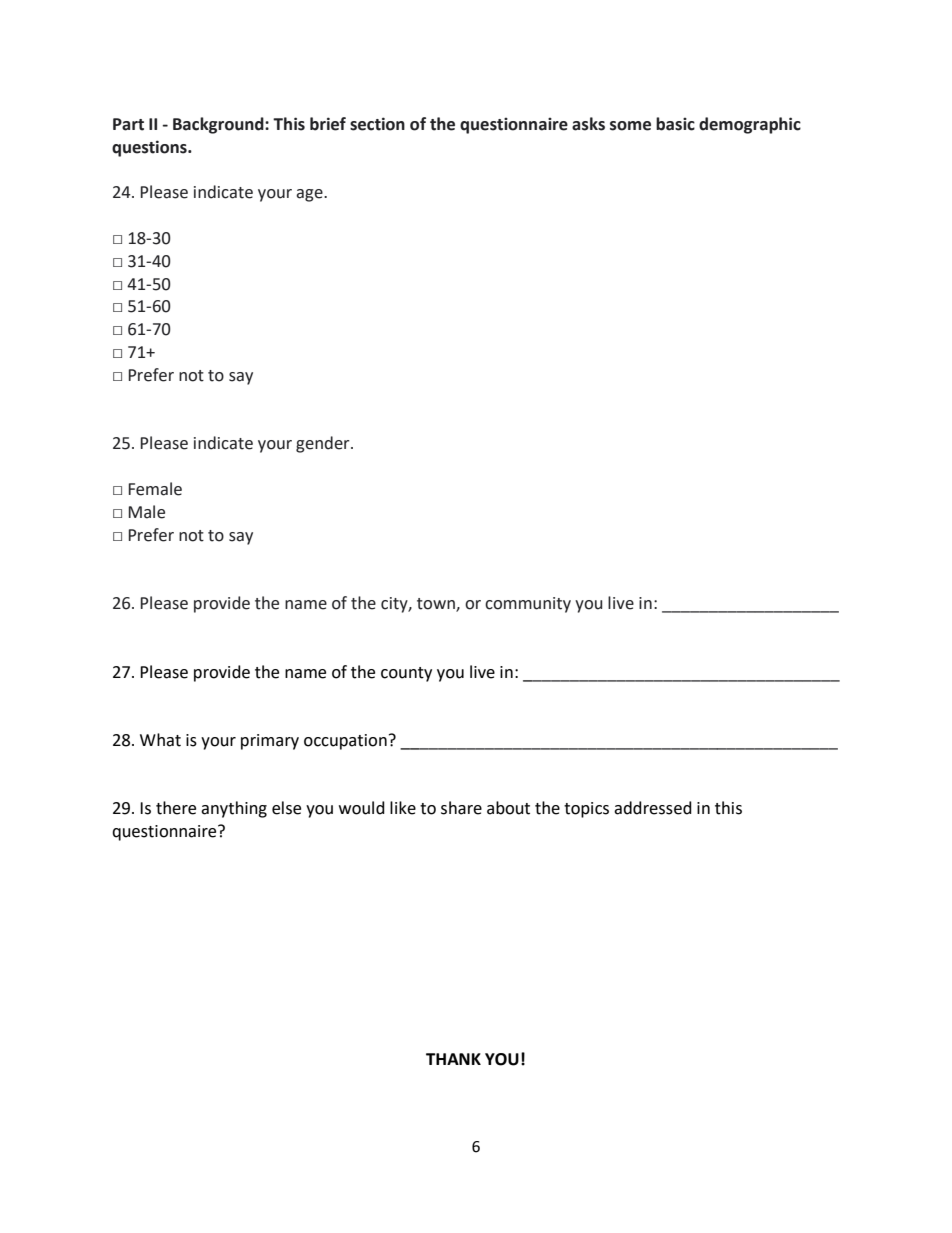 The image size is (952, 1233). Describe the element at coordinates (324, 444) in the image. I see `gender` at that location.
